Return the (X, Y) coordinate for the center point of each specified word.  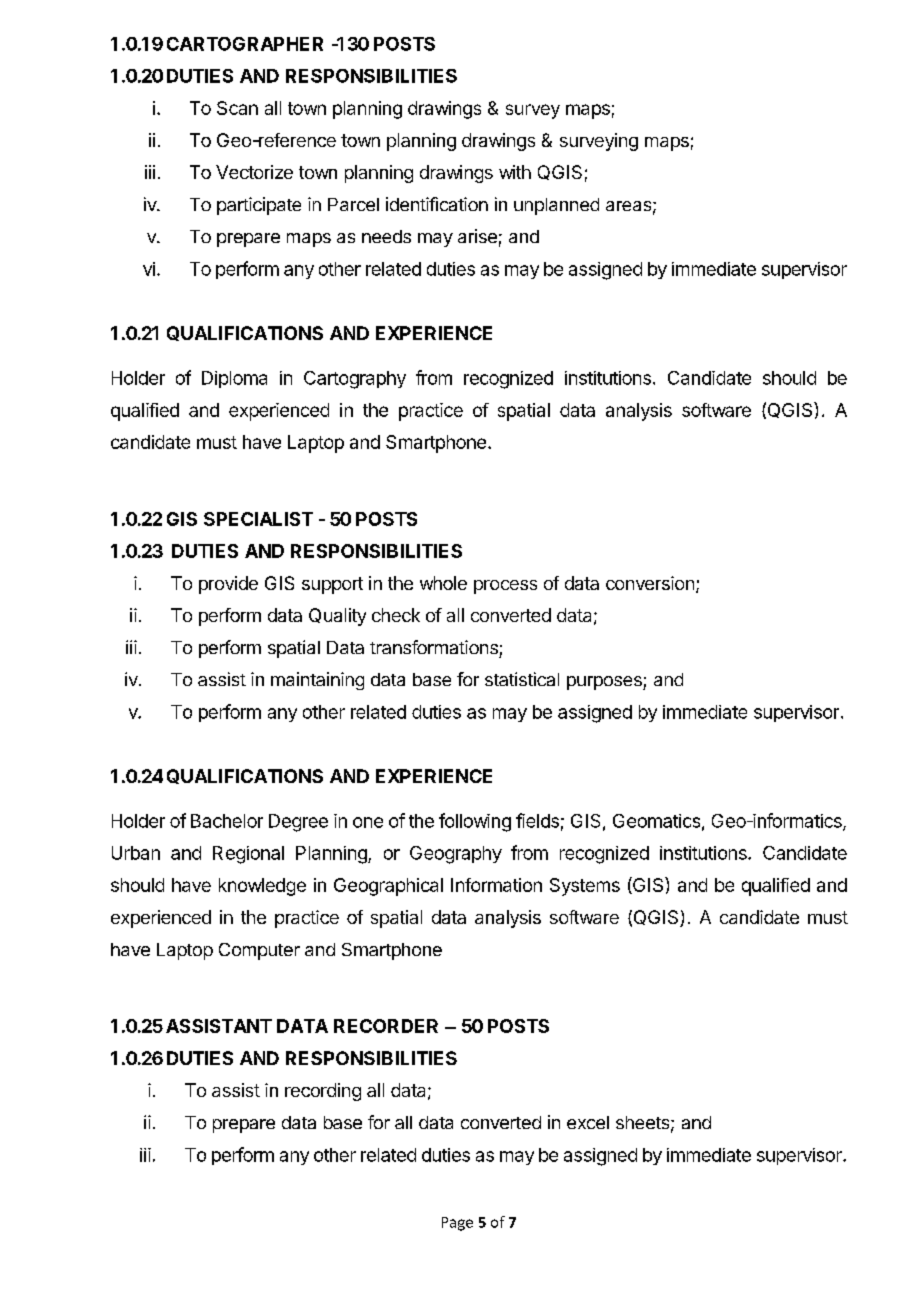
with (515, 172)
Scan (237, 108)
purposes (605, 683)
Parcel (353, 204)
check (396, 615)
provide (228, 585)
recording (323, 1092)
